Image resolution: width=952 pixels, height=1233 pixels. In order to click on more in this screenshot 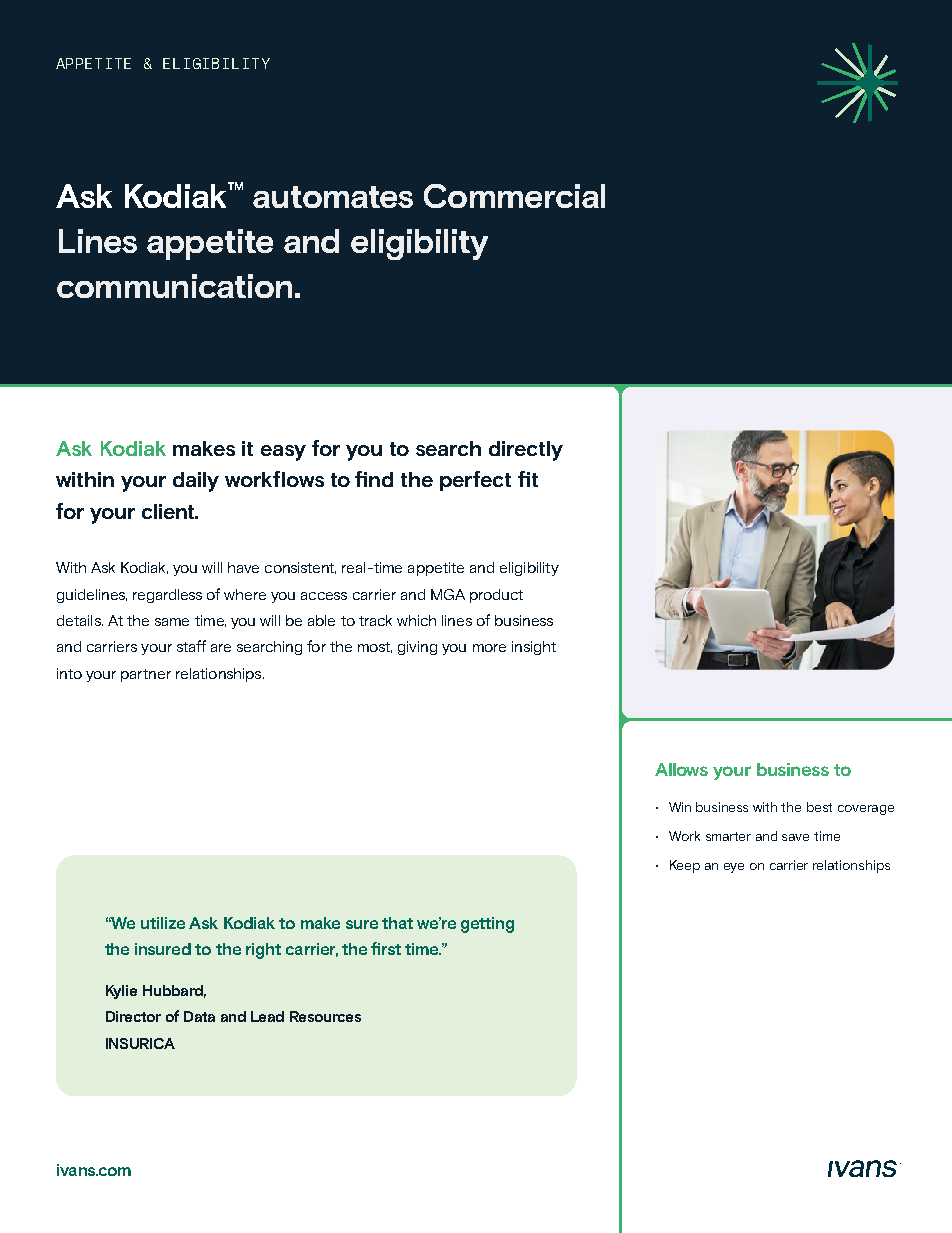, I will do `click(489, 648)`.
